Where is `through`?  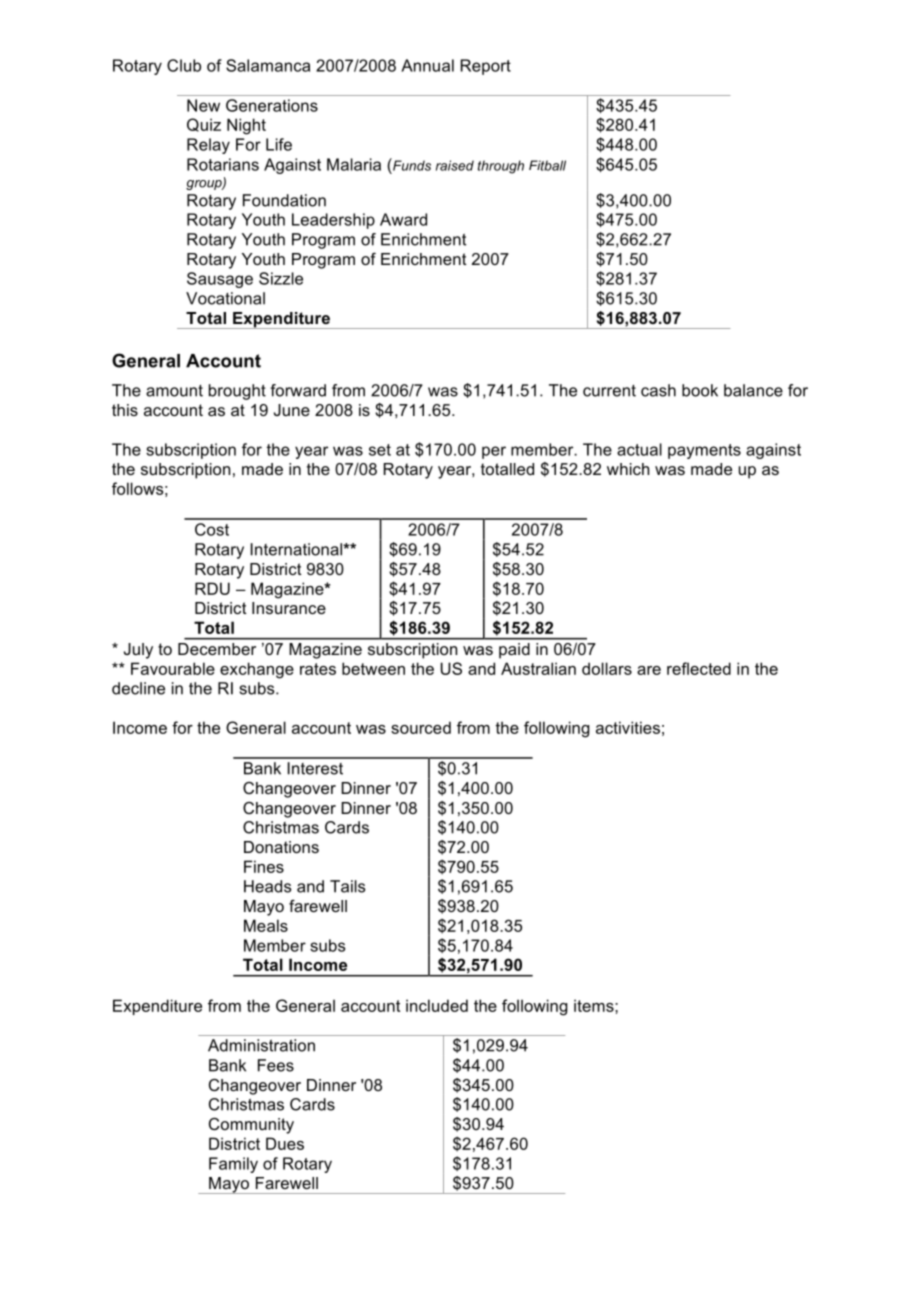 through is located at coordinates (501, 167).
